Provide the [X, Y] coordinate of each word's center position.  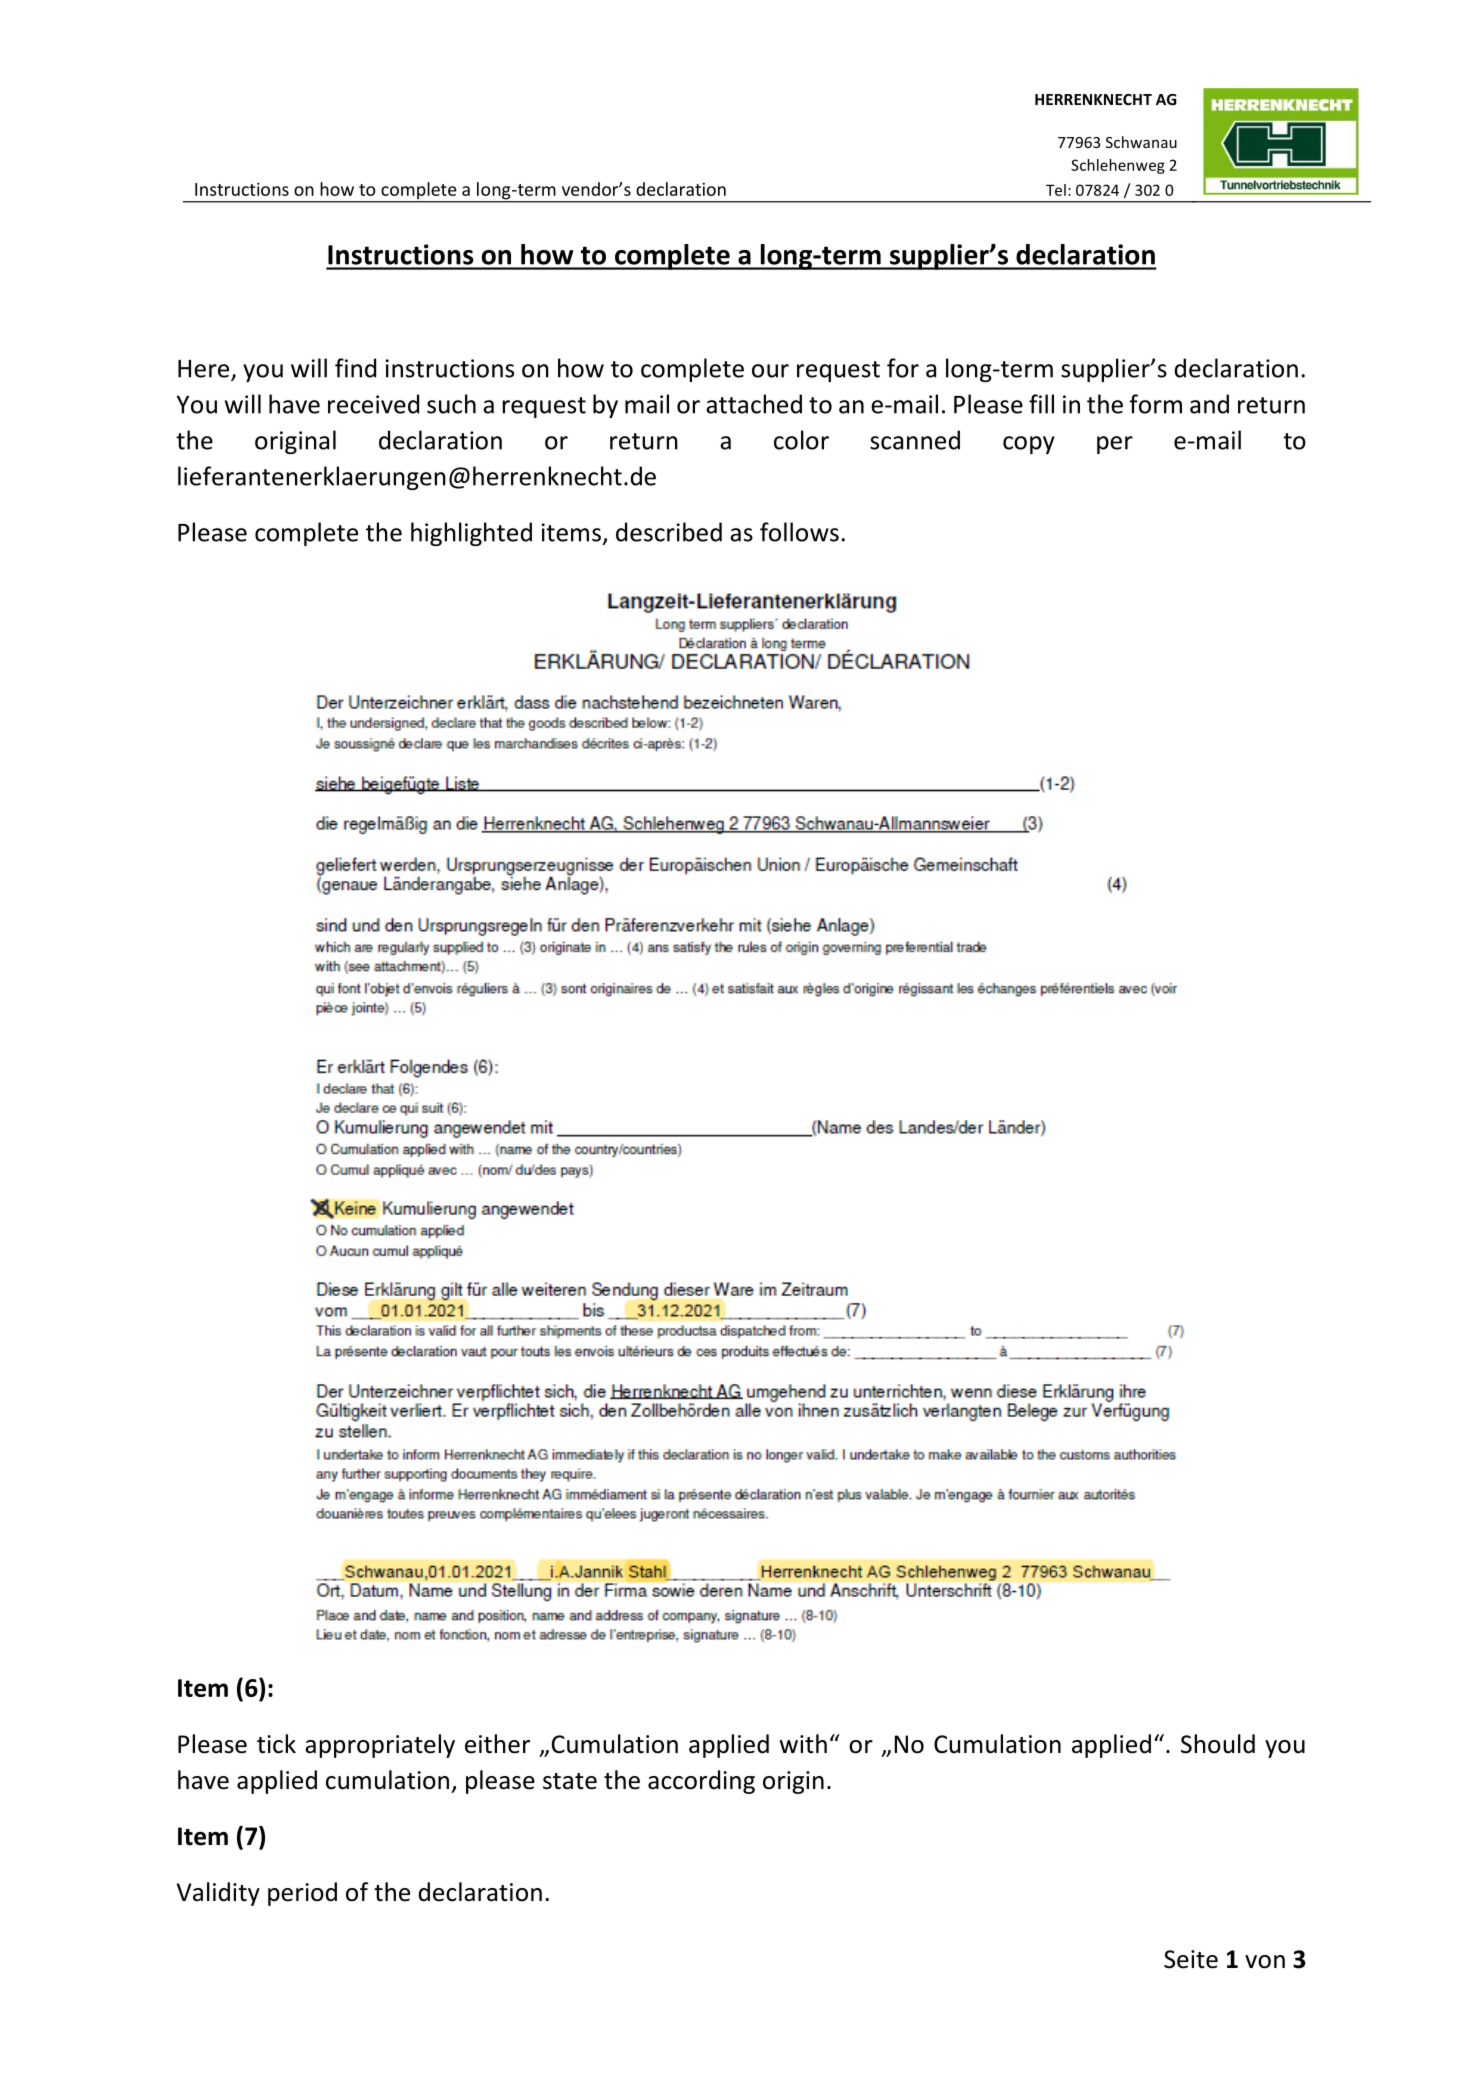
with [803, 1744]
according [701, 1782]
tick [276, 1744]
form [1155, 404]
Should [1218, 1744]
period [302, 1894]
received [373, 404]
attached [754, 404]
